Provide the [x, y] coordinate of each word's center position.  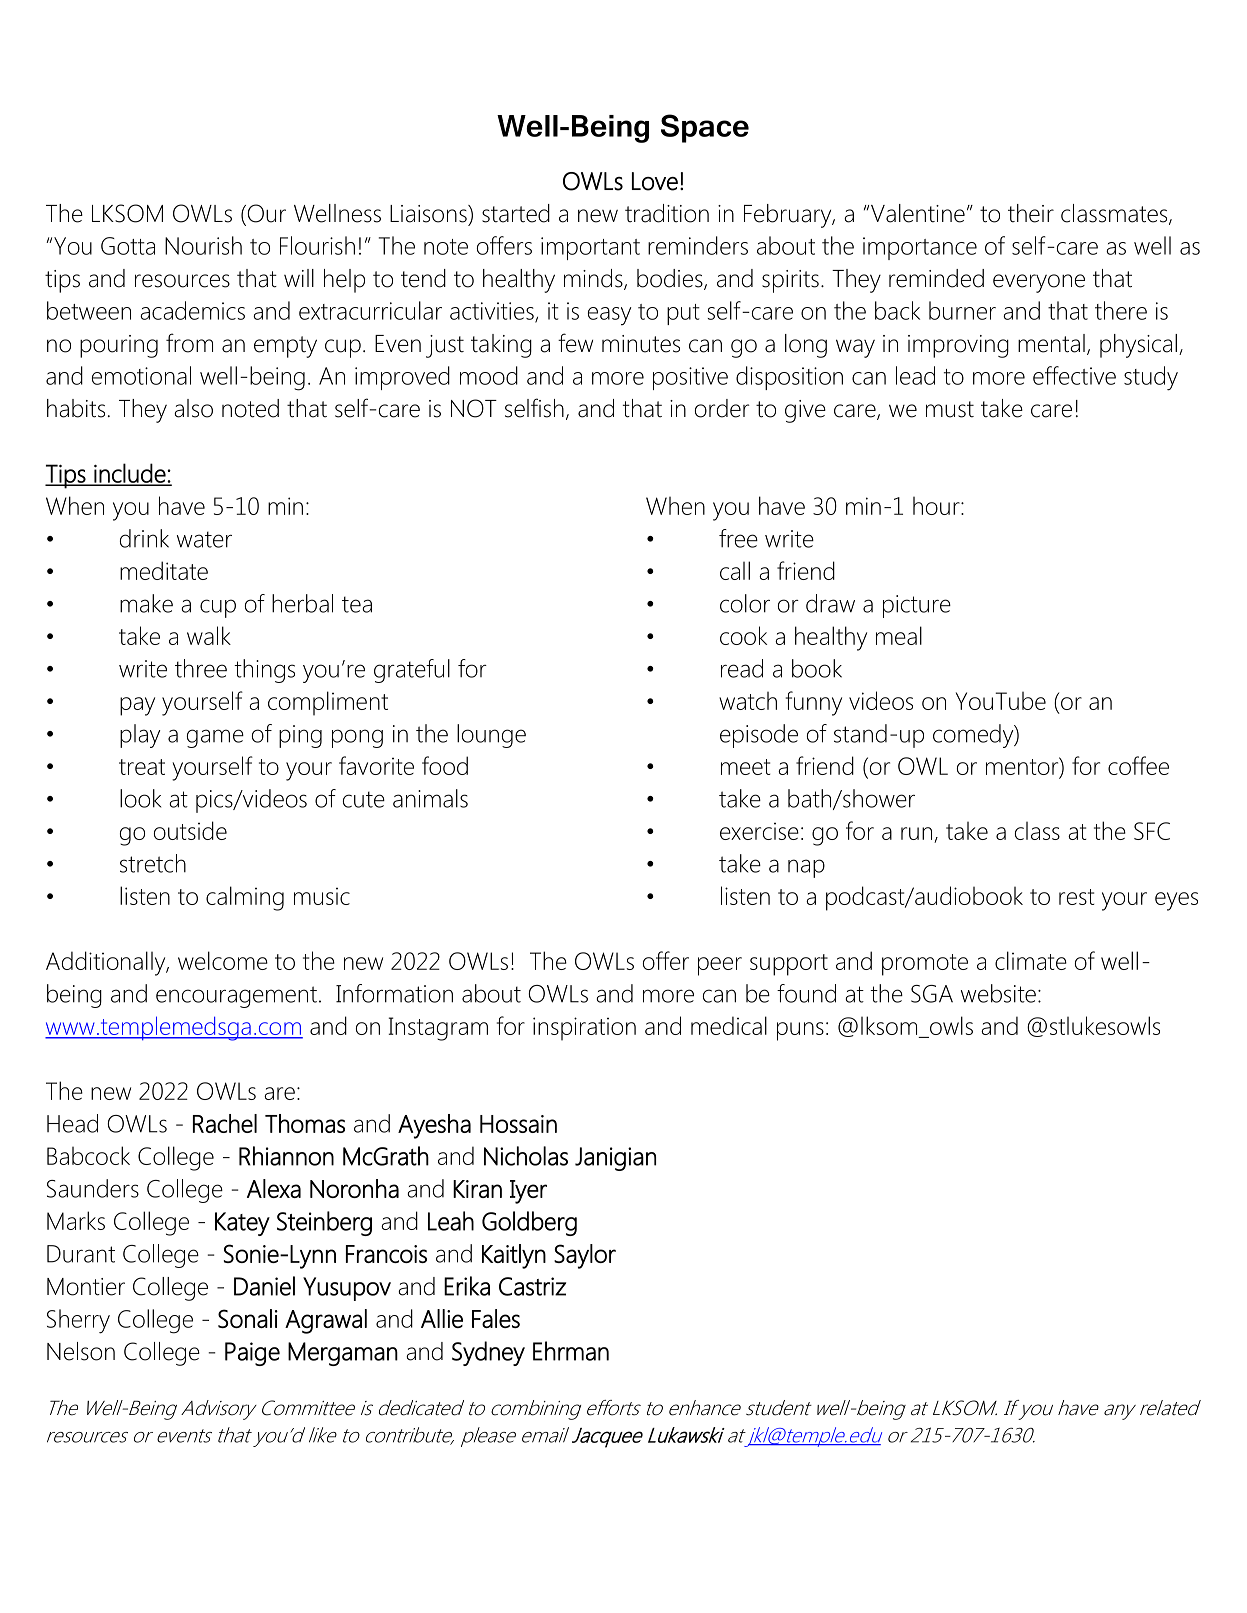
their [1031, 213]
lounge [491, 736]
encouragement [236, 997]
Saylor [585, 1256]
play [140, 736]
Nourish [203, 245]
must [950, 409]
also [193, 408]
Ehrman [571, 1351]
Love [655, 181]
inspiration [584, 1029]
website [998, 993]
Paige [252, 1354]
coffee [1138, 765]
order [722, 408]
